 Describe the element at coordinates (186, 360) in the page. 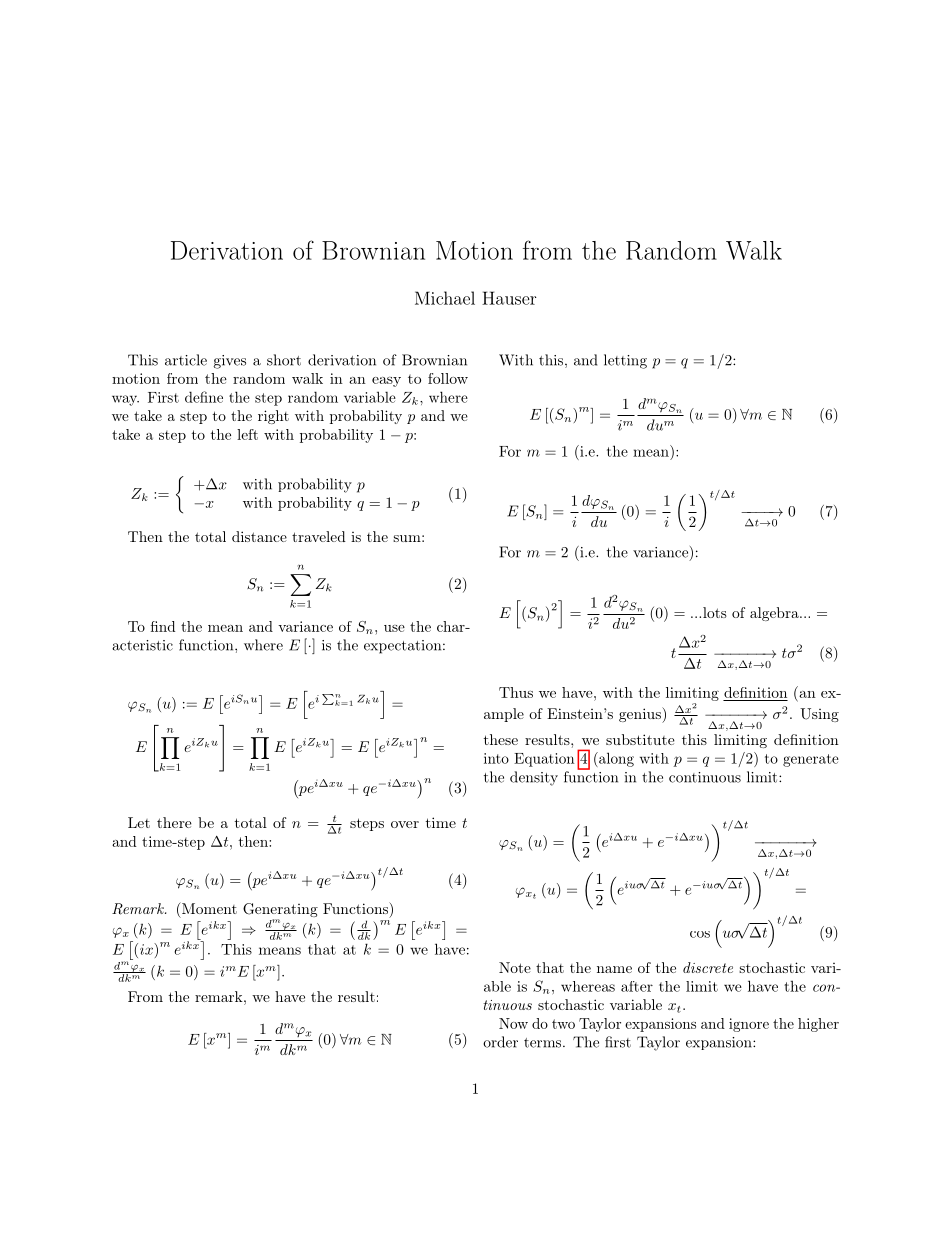

I see `article` at that location.
